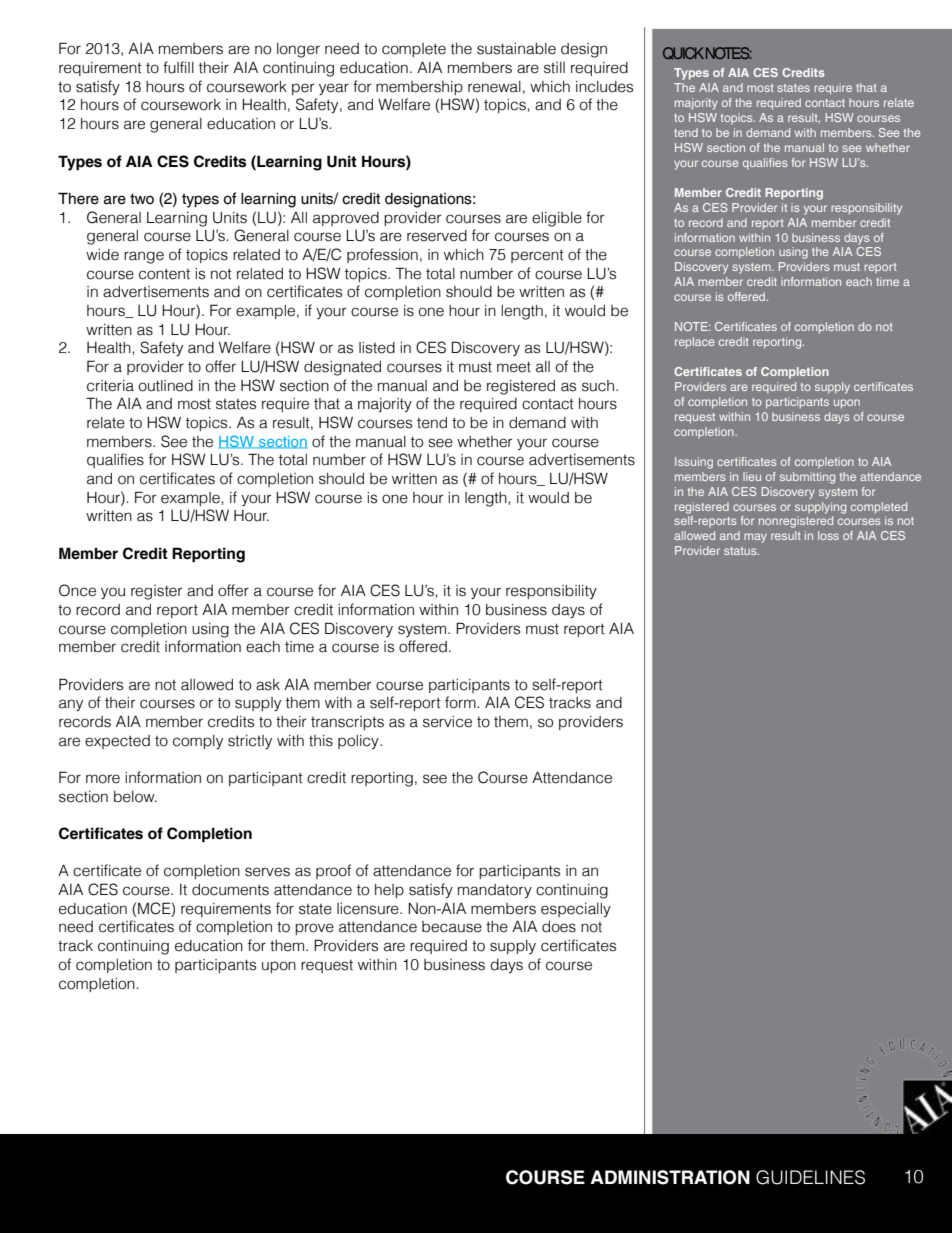 This screenshot has width=952, height=1233. Describe the element at coordinates (683, 53) in the screenshot. I see `QUICK` at that location.
